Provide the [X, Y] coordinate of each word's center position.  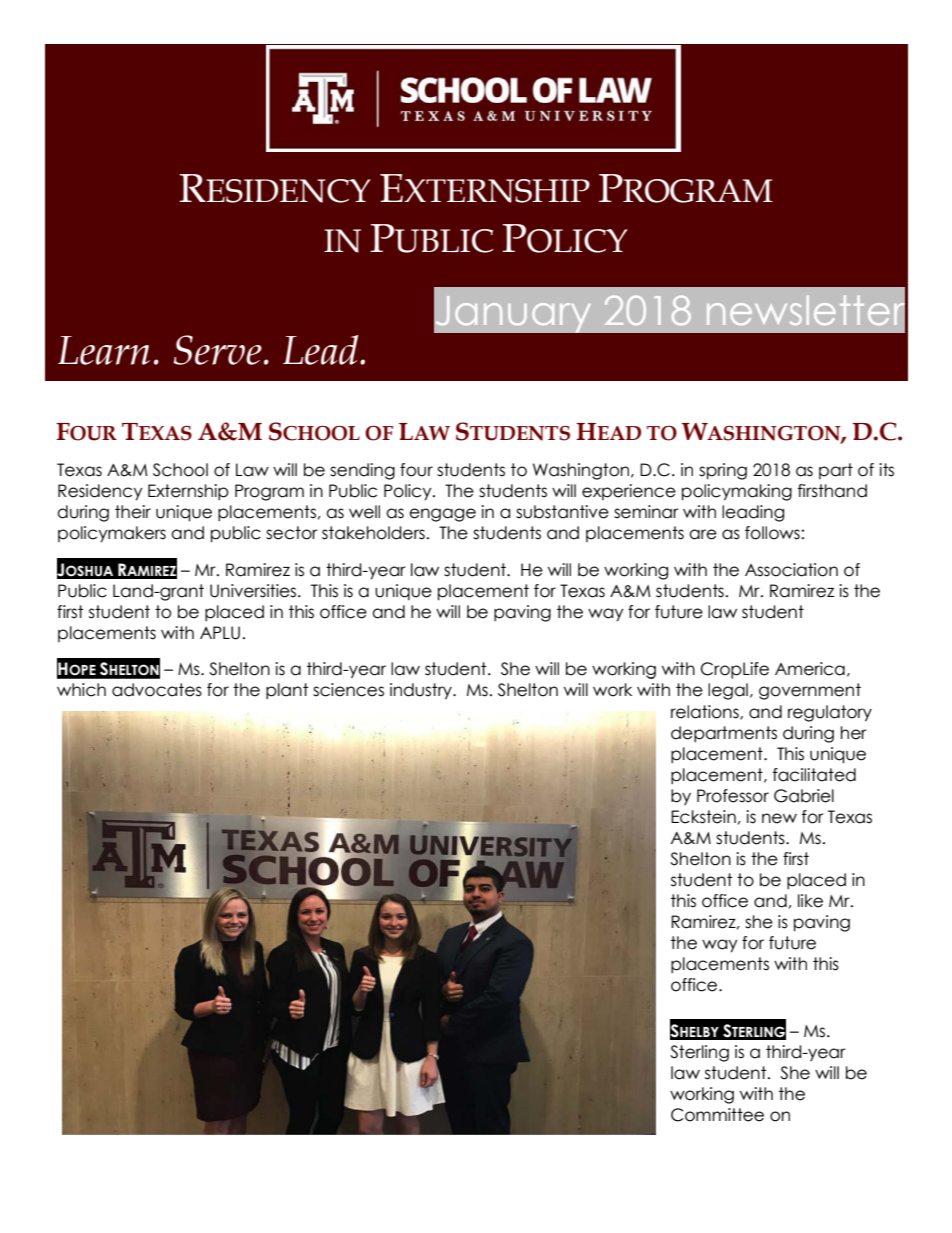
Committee [717, 1115]
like [810, 901]
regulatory [830, 713]
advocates [157, 690]
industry [422, 691]
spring [723, 471]
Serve [217, 350]
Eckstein [703, 817]
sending [362, 471]
